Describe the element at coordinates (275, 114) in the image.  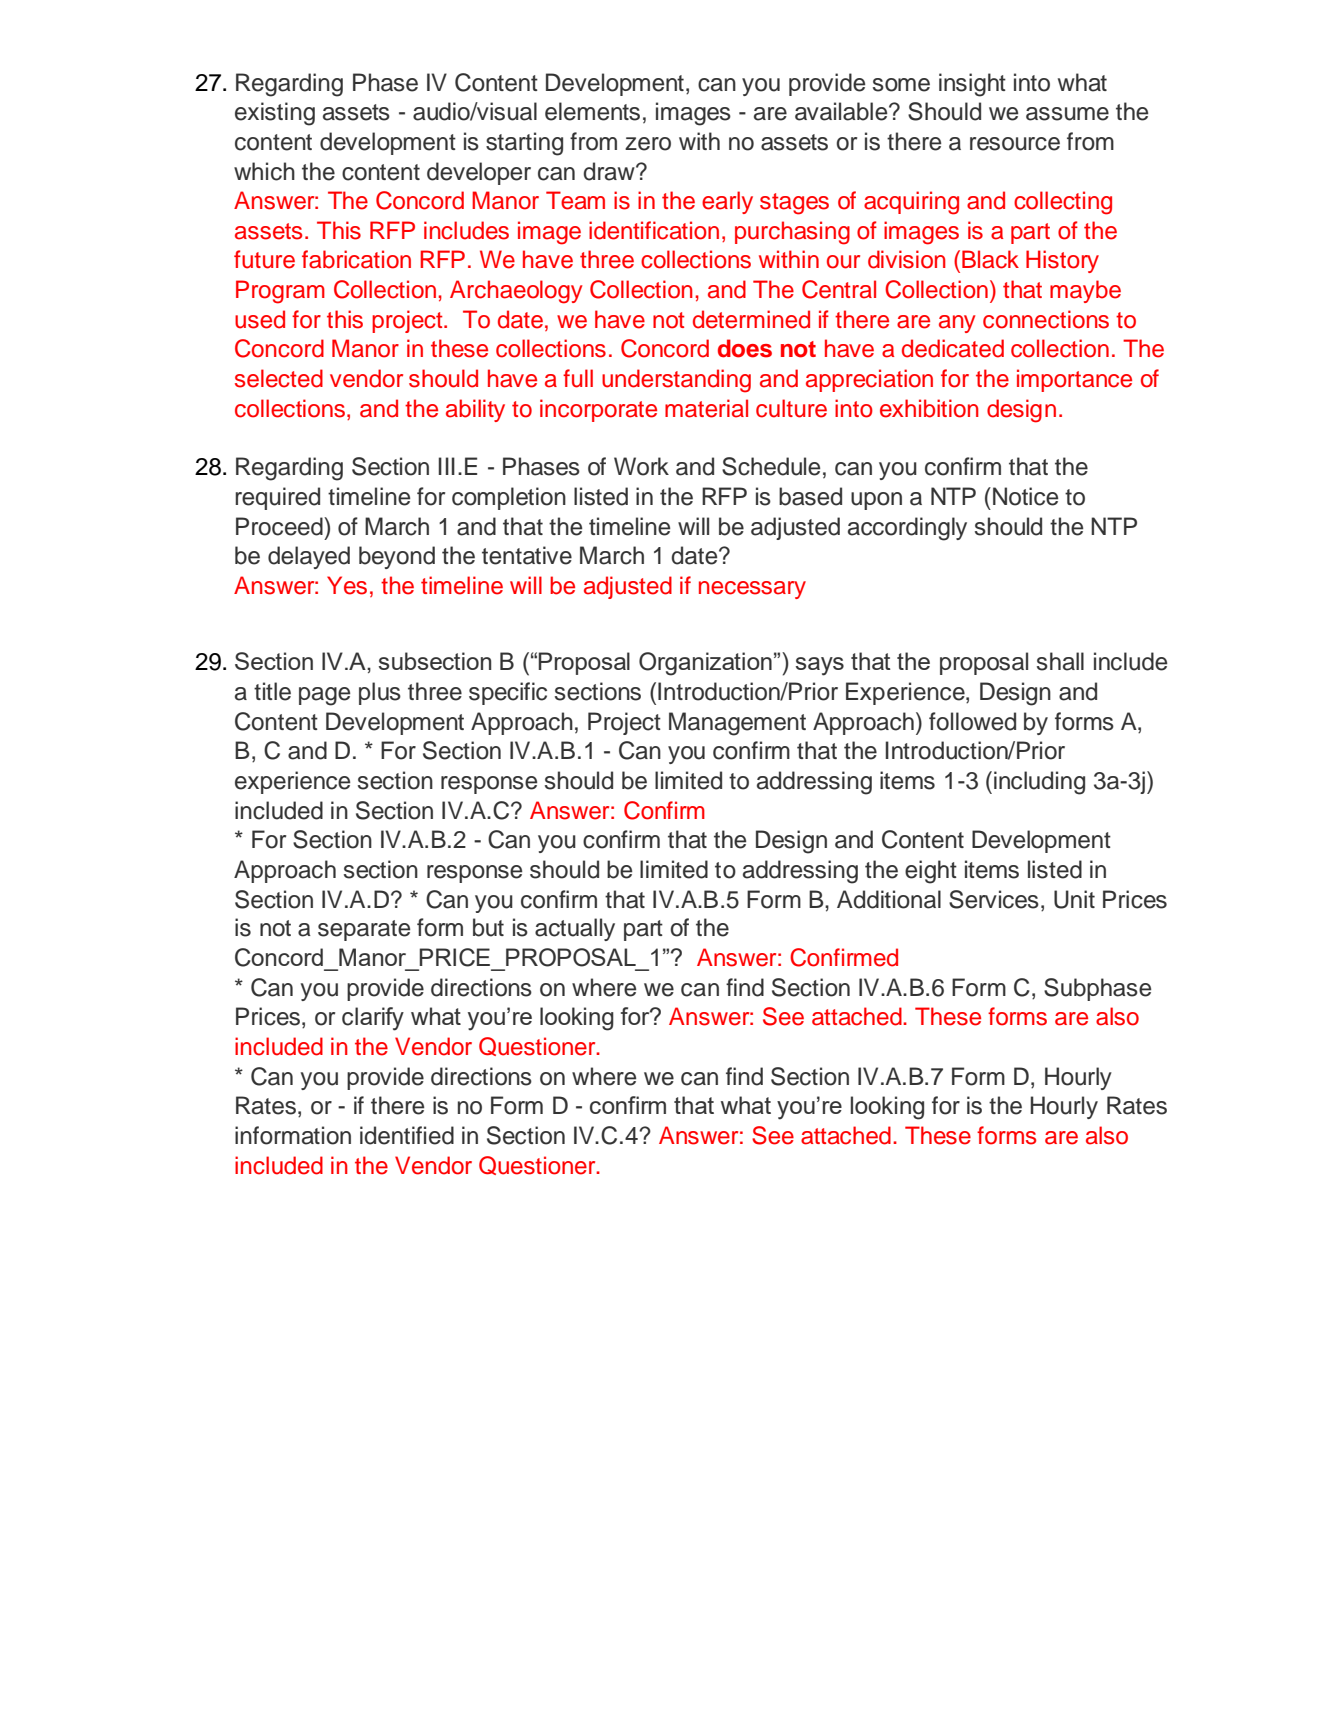
I see `existing` at that location.
